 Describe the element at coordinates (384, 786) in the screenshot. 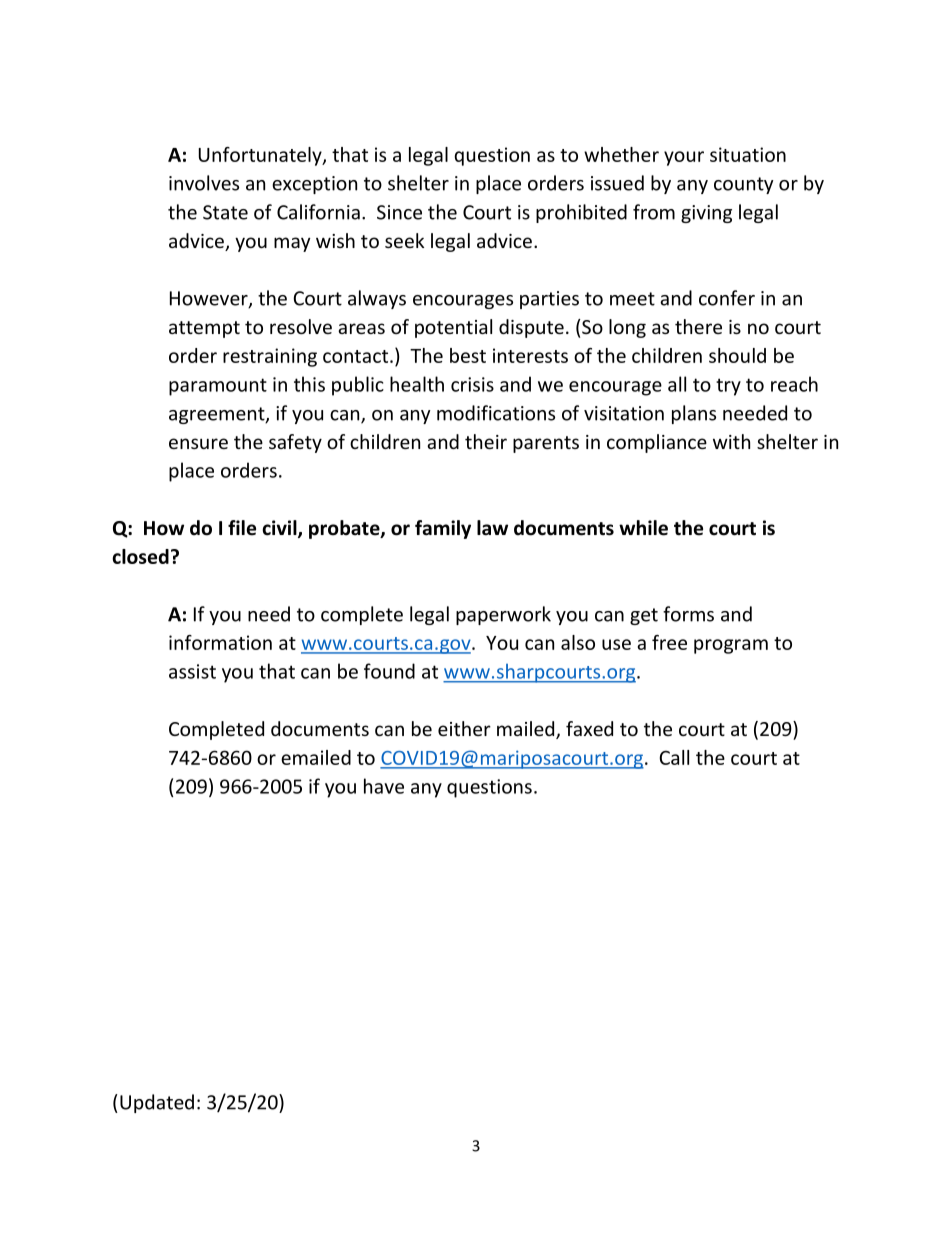

I see `have` at that location.
